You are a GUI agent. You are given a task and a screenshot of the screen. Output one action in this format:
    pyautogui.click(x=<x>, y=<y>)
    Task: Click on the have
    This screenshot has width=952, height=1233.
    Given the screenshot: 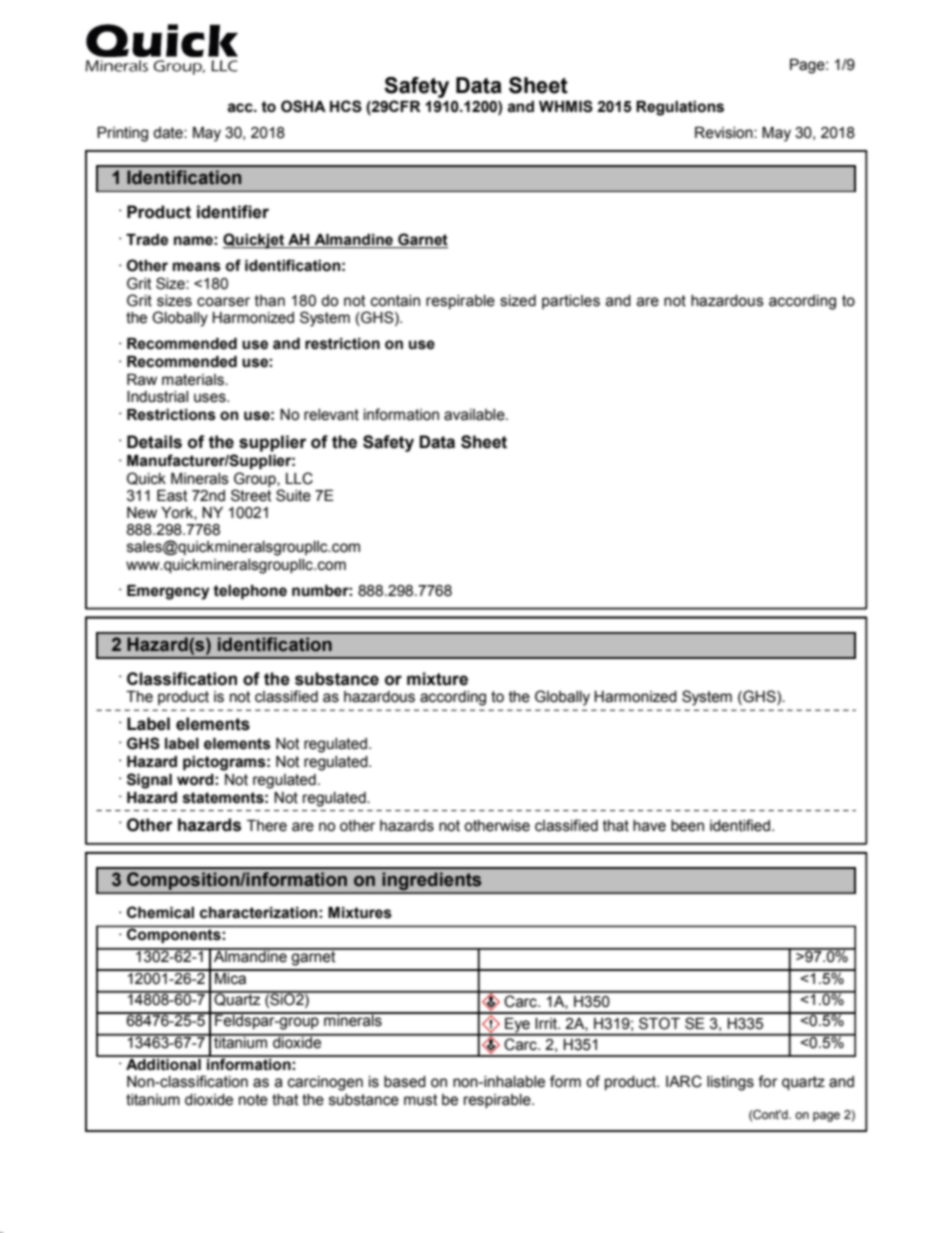 What is the action you would take?
    pyautogui.click(x=649, y=826)
